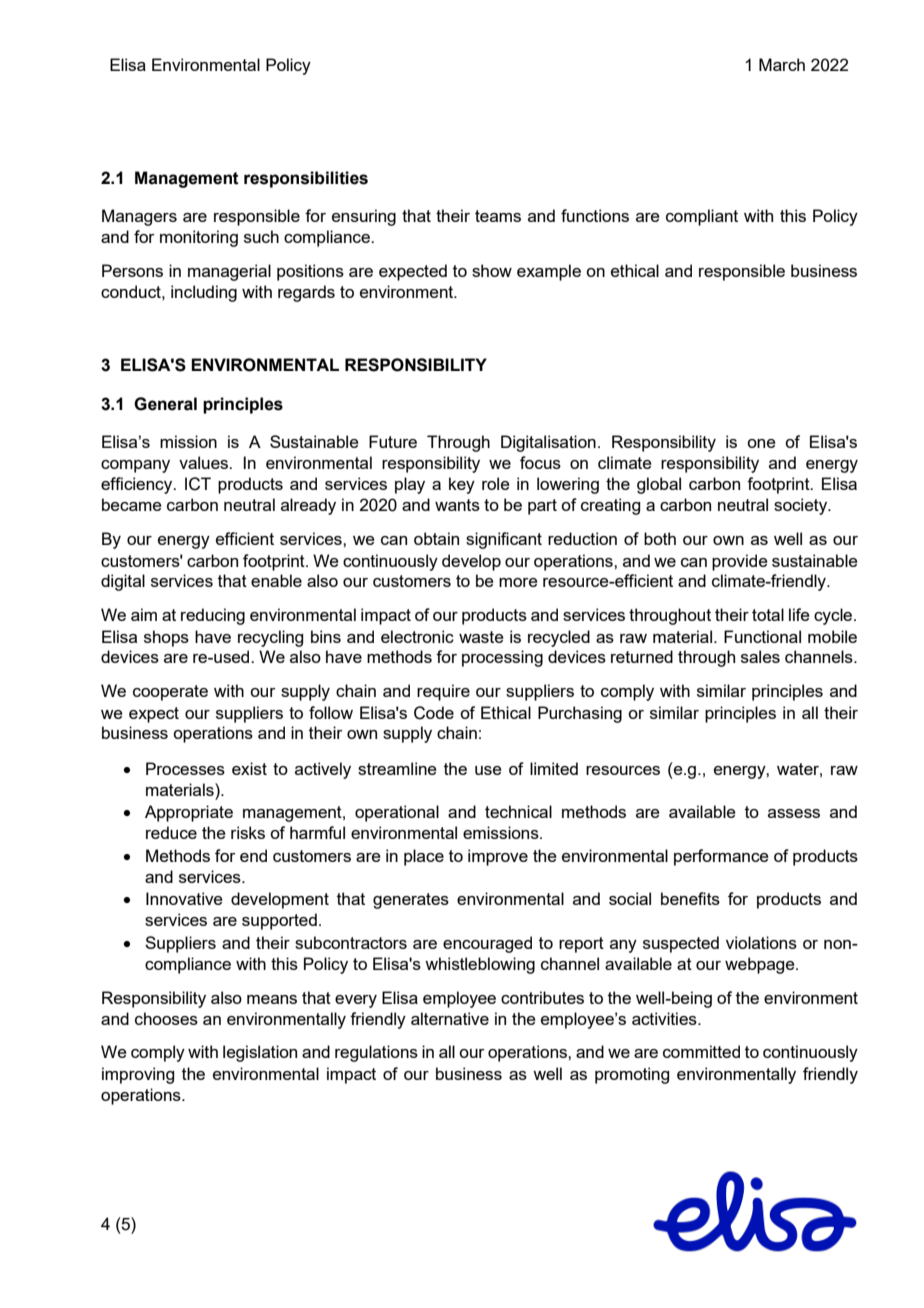  I want to click on assess, so click(794, 813).
